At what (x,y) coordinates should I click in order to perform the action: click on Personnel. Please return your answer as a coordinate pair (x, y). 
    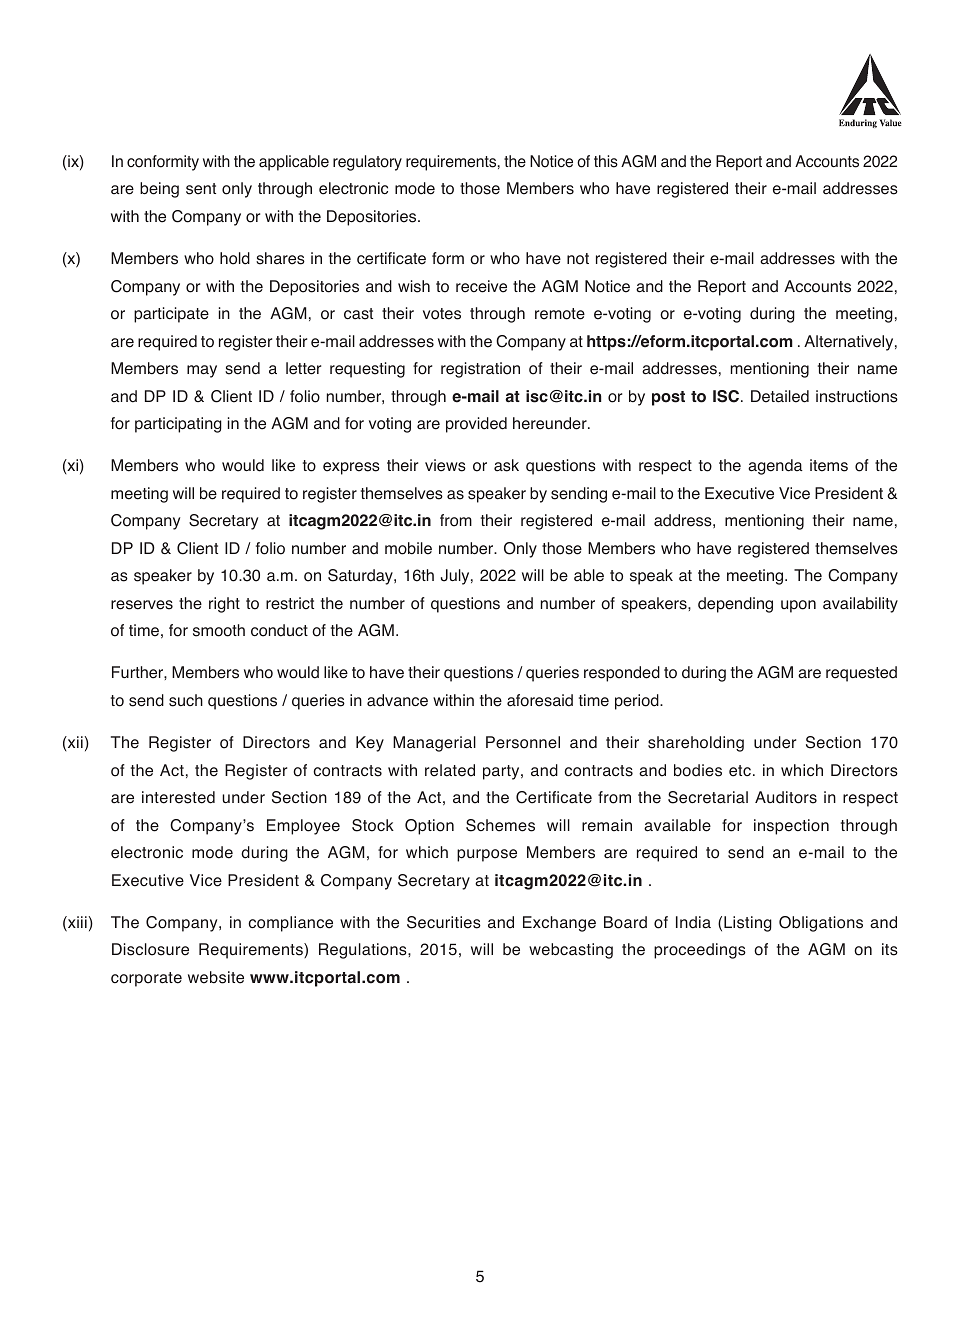
    Looking at the image, I should click on (523, 742).
